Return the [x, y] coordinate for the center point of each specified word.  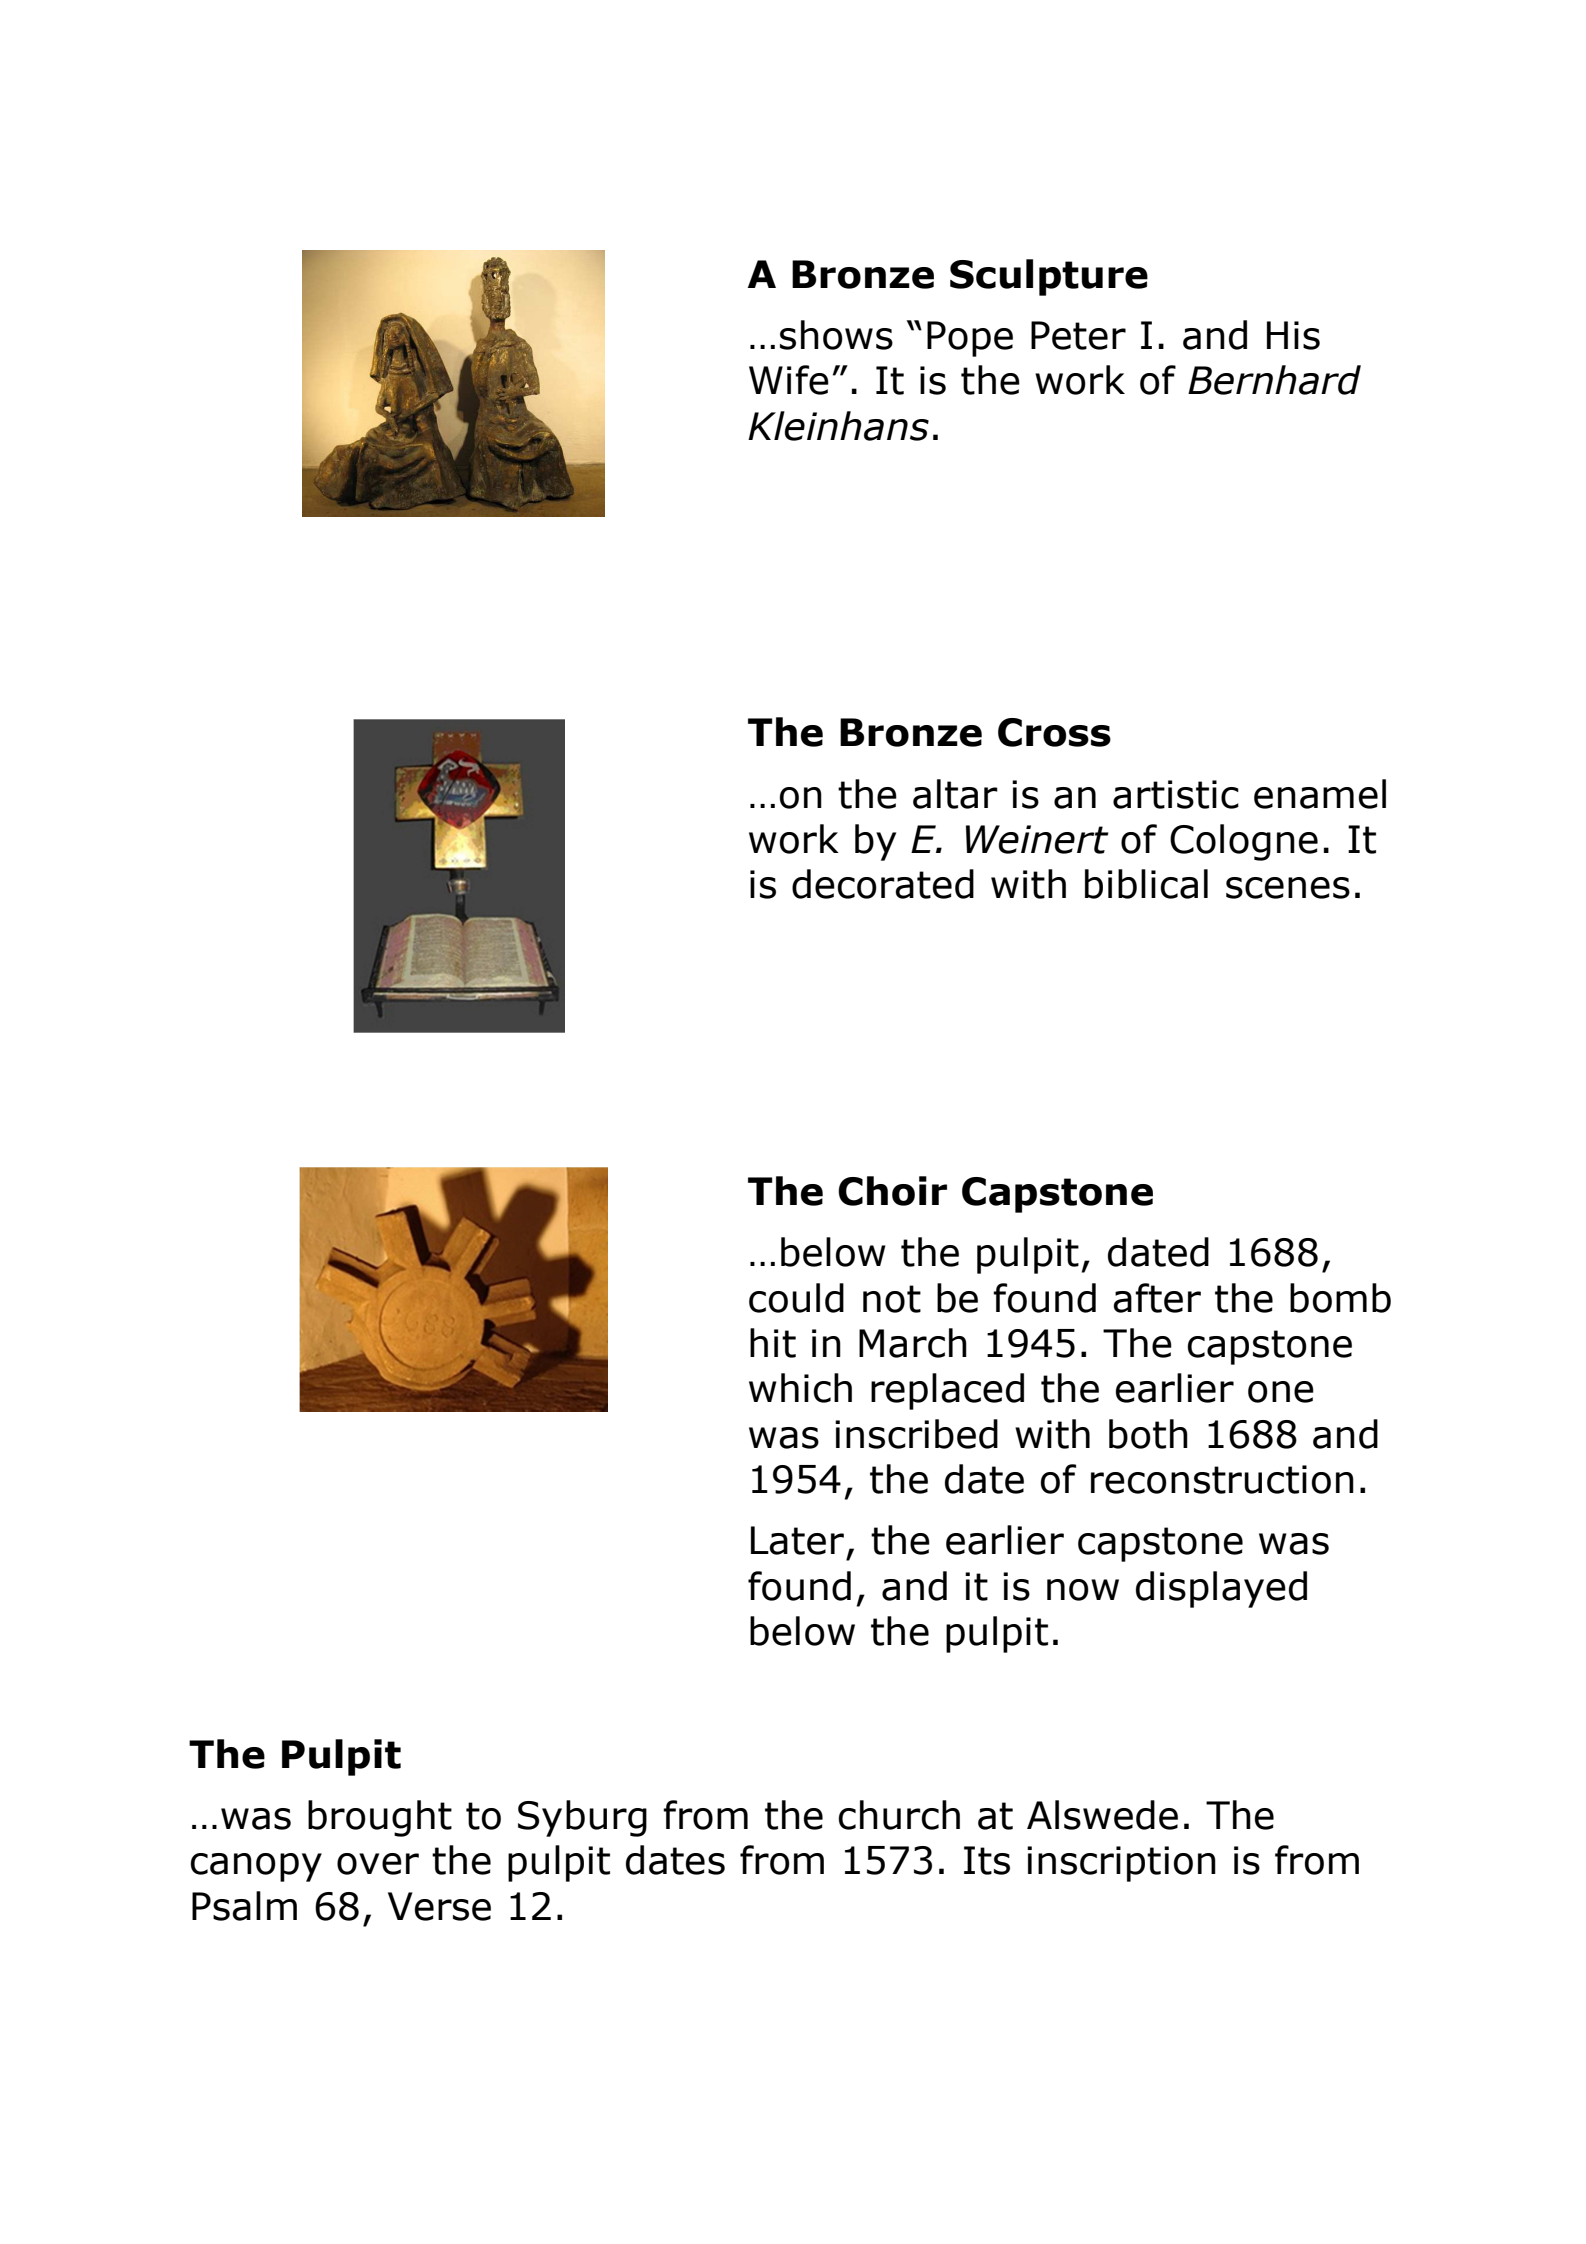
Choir [892, 1191]
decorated [883, 884]
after [1157, 1298]
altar [955, 794]
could [796, 1298]
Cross [1054, 732]
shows [836, 335]
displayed [1221, 1589]
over [378, 1864]
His [1293, 335]
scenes [1288, 888]
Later [797, 1540]
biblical [1146, 884]
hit [773, 1343]
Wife [789, 380]
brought [380, 1818]
